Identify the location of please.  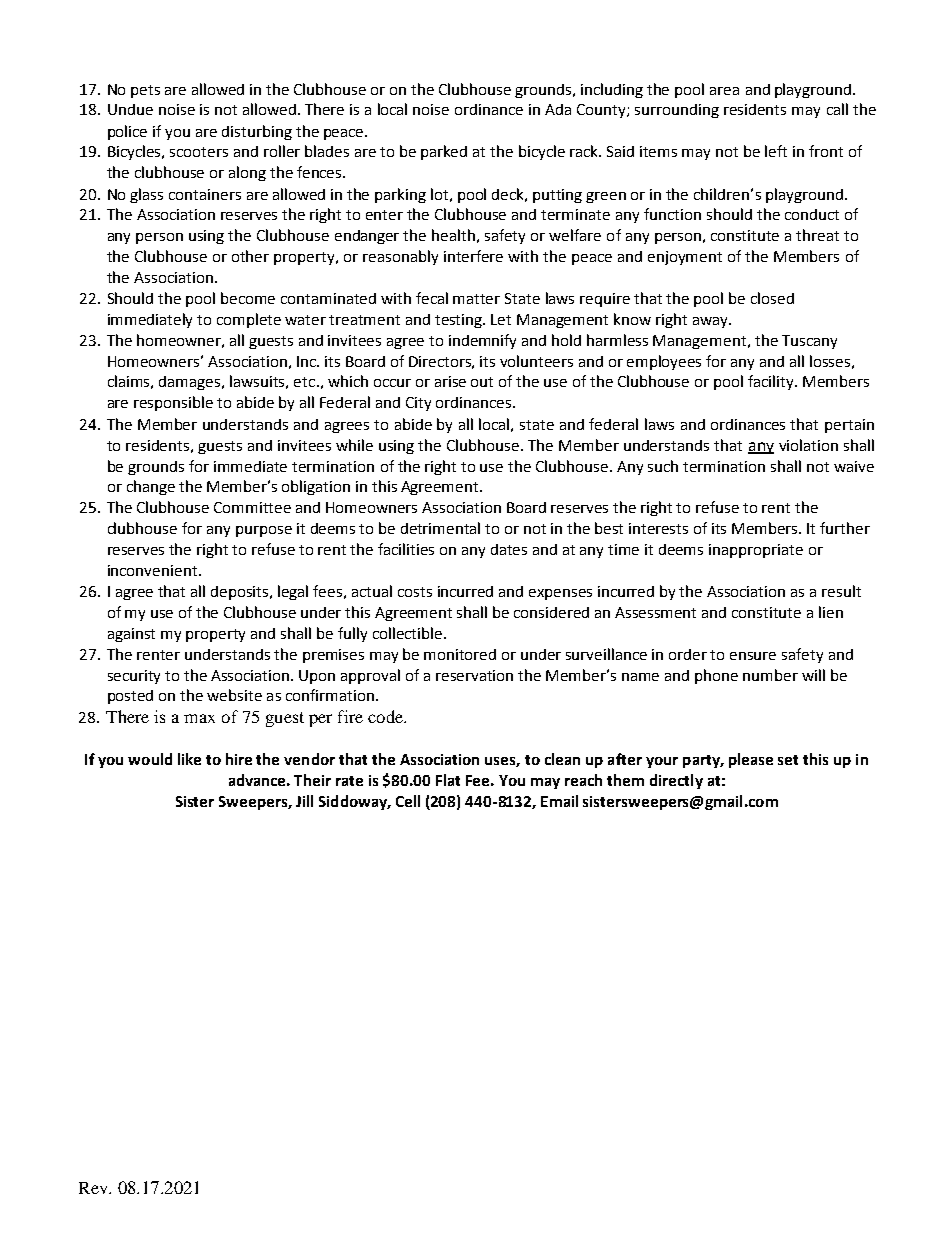
(751, 760).
